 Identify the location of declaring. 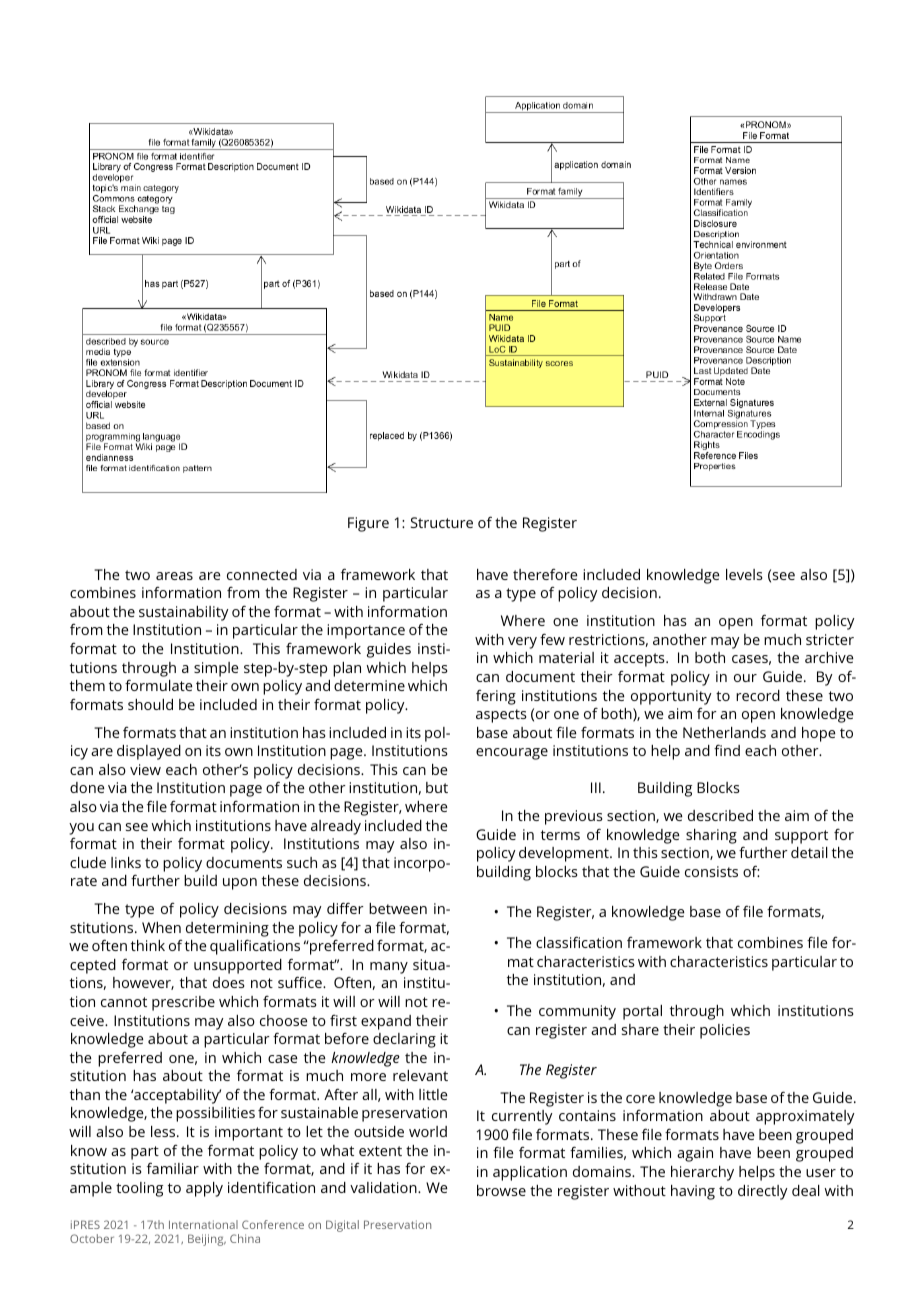
(404, 1040).
